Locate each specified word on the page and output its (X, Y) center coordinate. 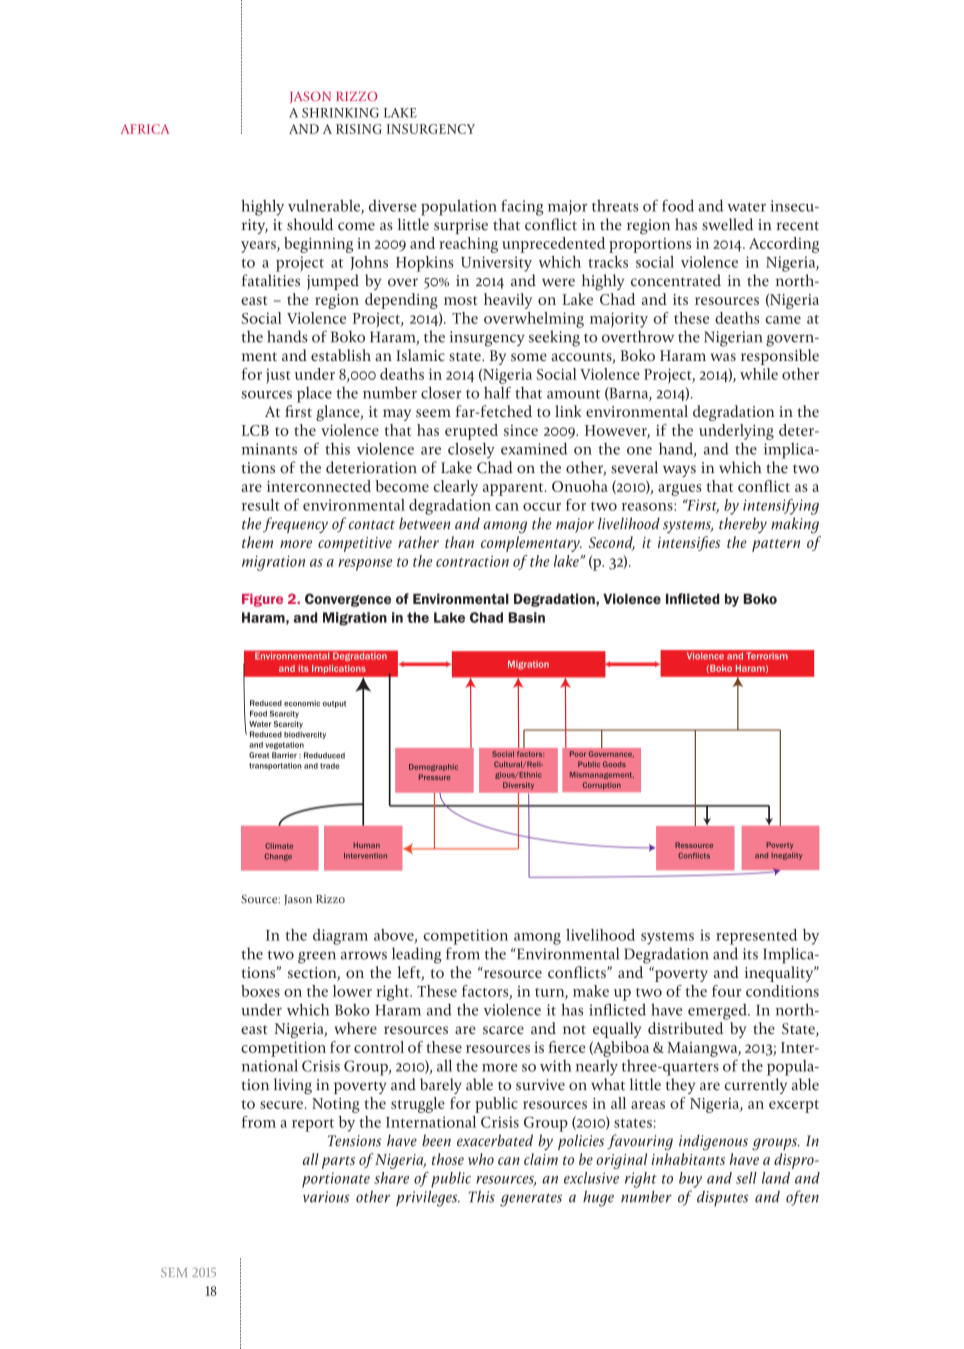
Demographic (433, 767)
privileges (428, 1198)
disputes (723, 1198)
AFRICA (145, 129)
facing (522, 207)
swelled (727, 224)
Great (259, 755)
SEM (174, 1272)
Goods (614, 764)
